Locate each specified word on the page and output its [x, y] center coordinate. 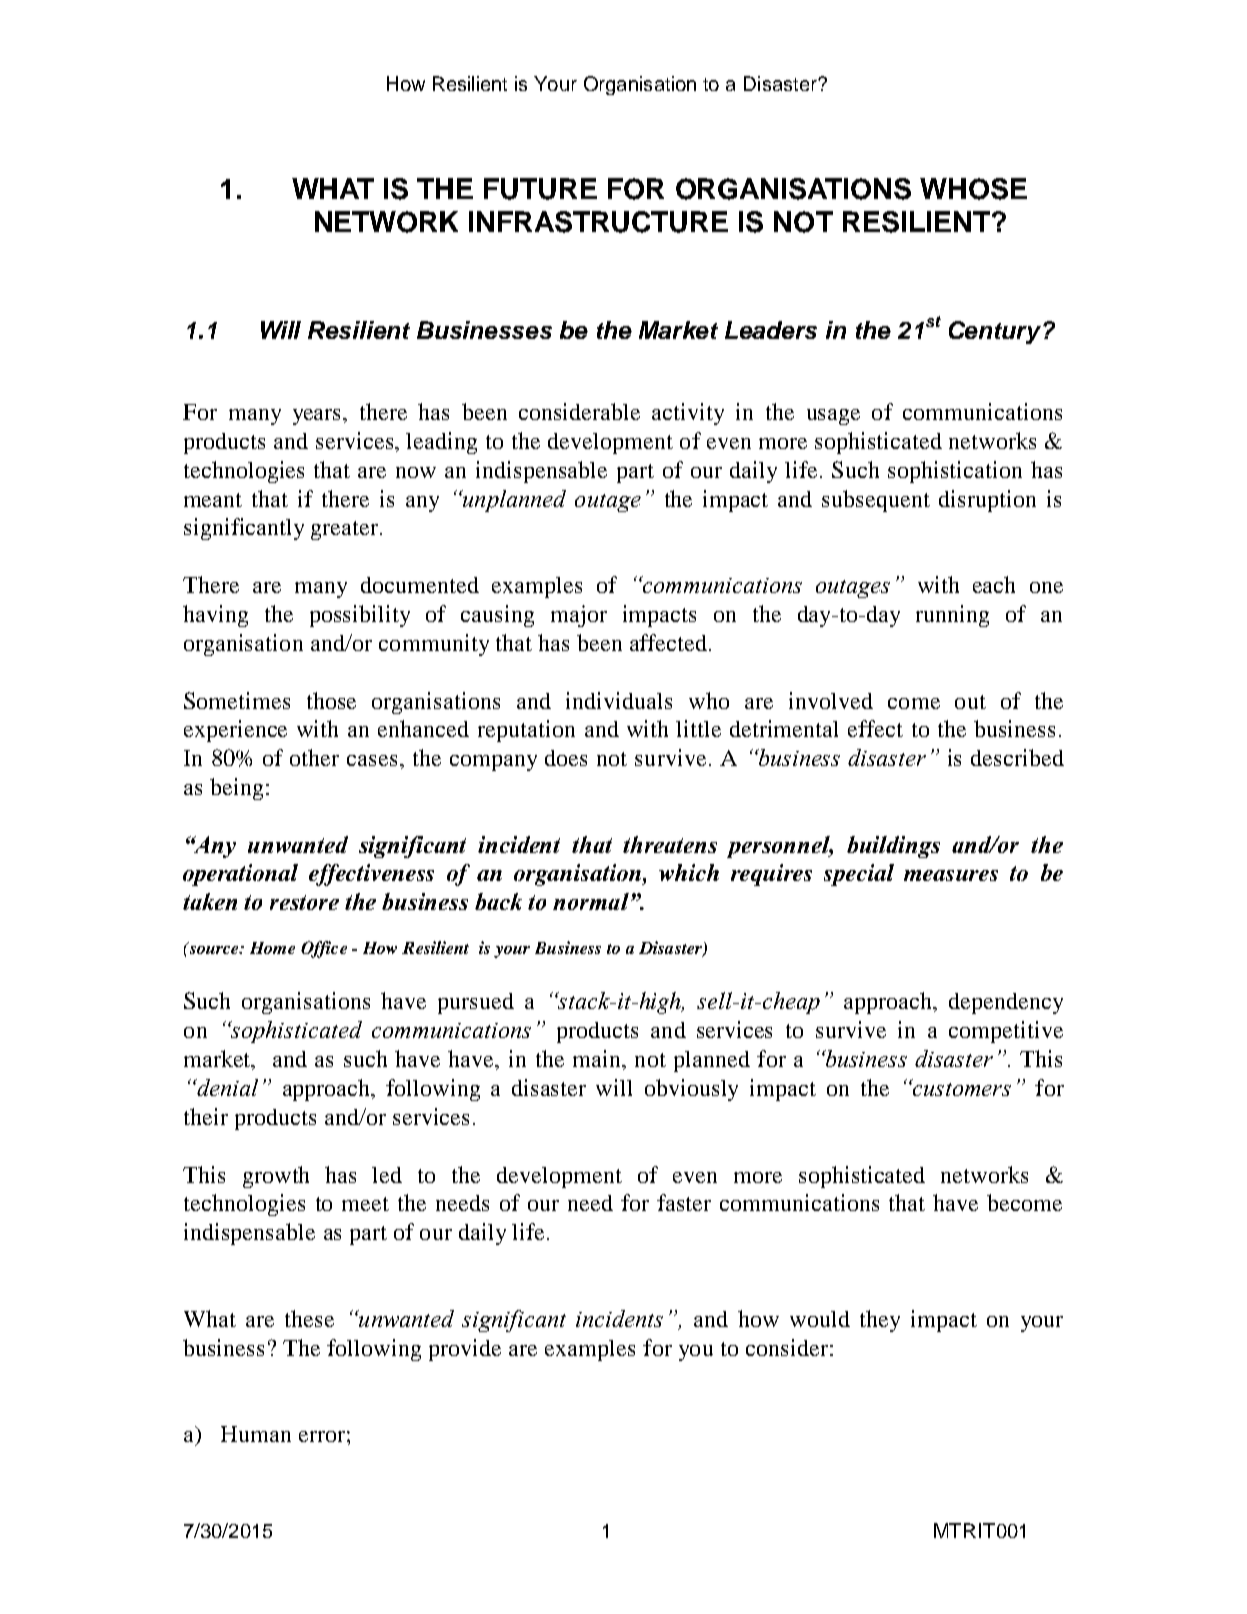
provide [465, 1350]
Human [256, 1434]
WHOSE [973, 189]
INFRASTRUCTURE [598, 222]
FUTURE [540, 189]
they [880, 1321]
